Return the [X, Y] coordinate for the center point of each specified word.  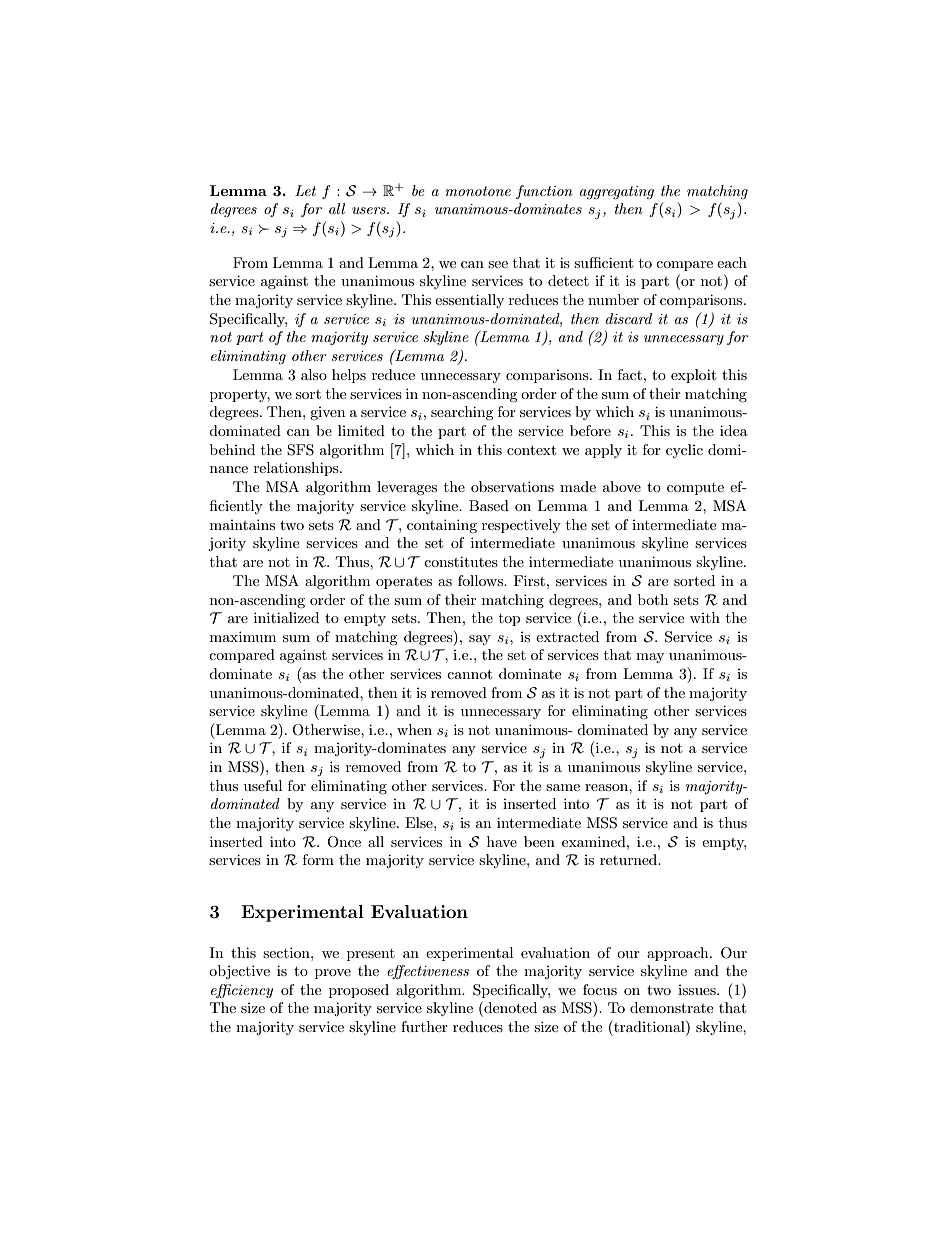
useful [263, 785]
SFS [300, 450]
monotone [478, 191]
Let [305, 190]
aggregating [617, 192]
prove [333, 974]
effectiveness [428, 972]
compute [695, 489]
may [650, 658]
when [414, 729]
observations [512, 486]
